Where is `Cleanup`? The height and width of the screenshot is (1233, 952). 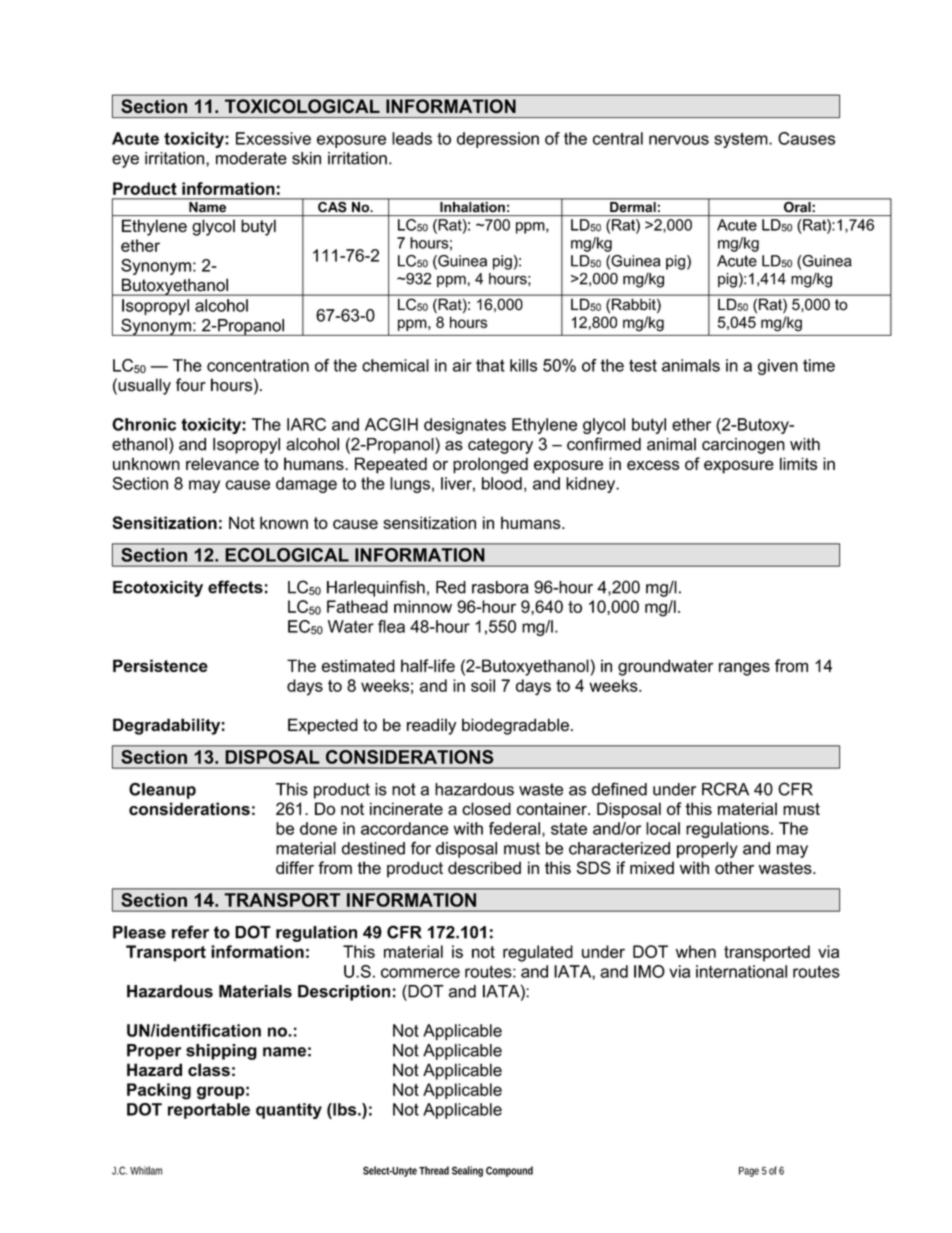
Cleanup is located at coordinates (162, 791).
